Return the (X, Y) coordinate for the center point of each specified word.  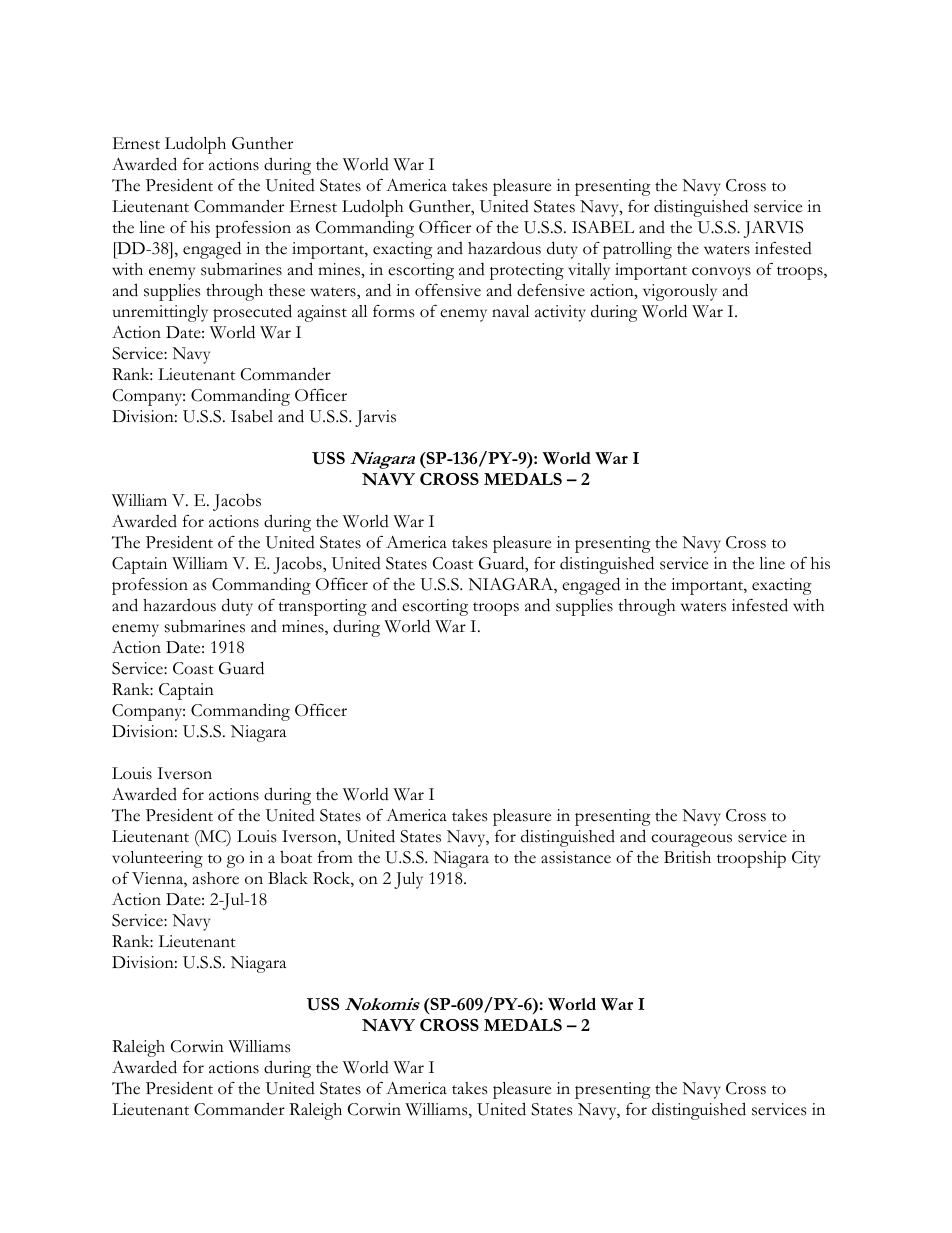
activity (560, 313)
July (408, 880)
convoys (721, 273)
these (287, 290)
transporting (322, 607)
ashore (216, 878)
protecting (527, 271)
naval (510, 311)
